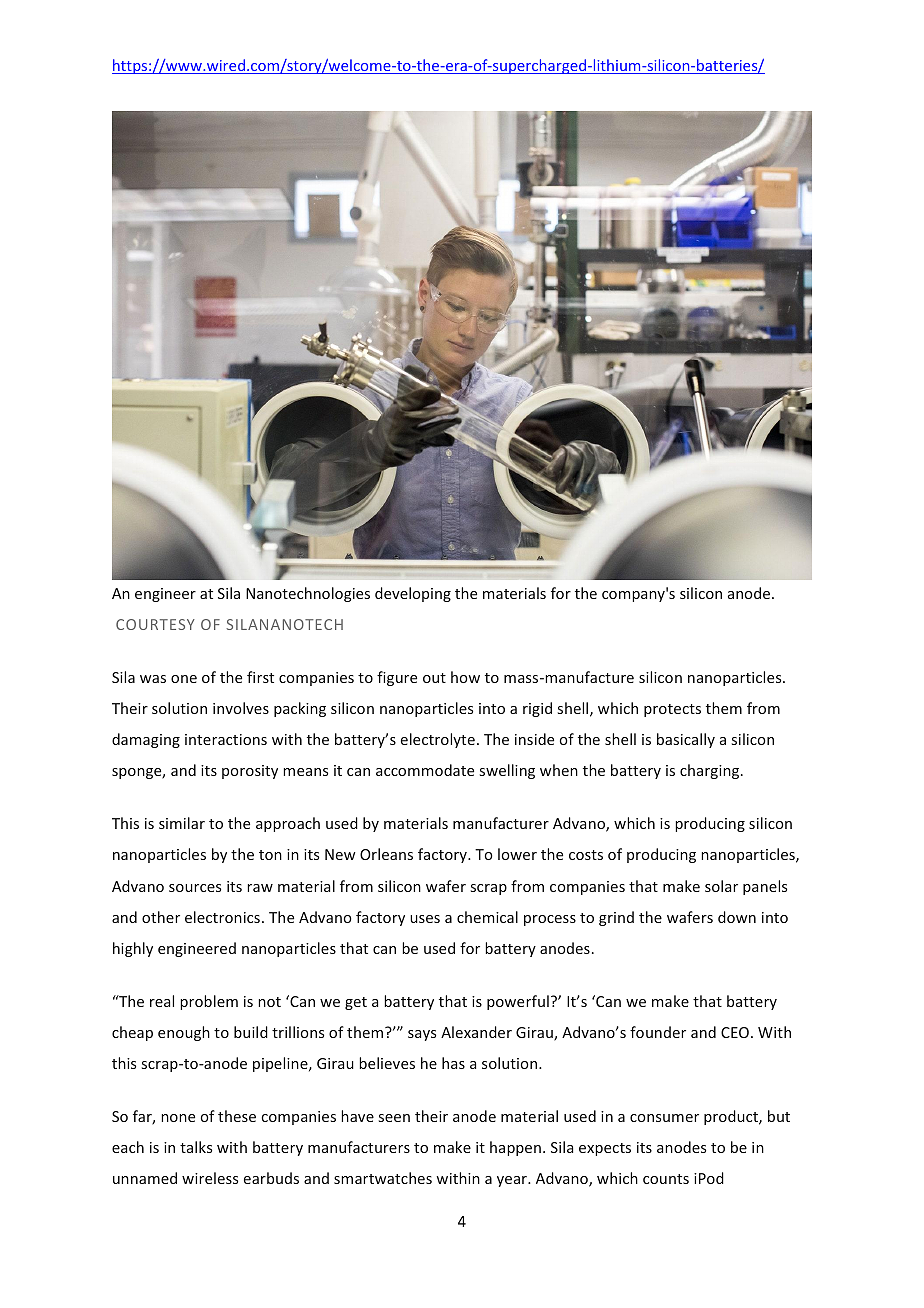 The height and width of the image is (1308, 924). What do you see at coordinates (672, 710) in the image?
I see `protects` at bounding box center [672, 710].
